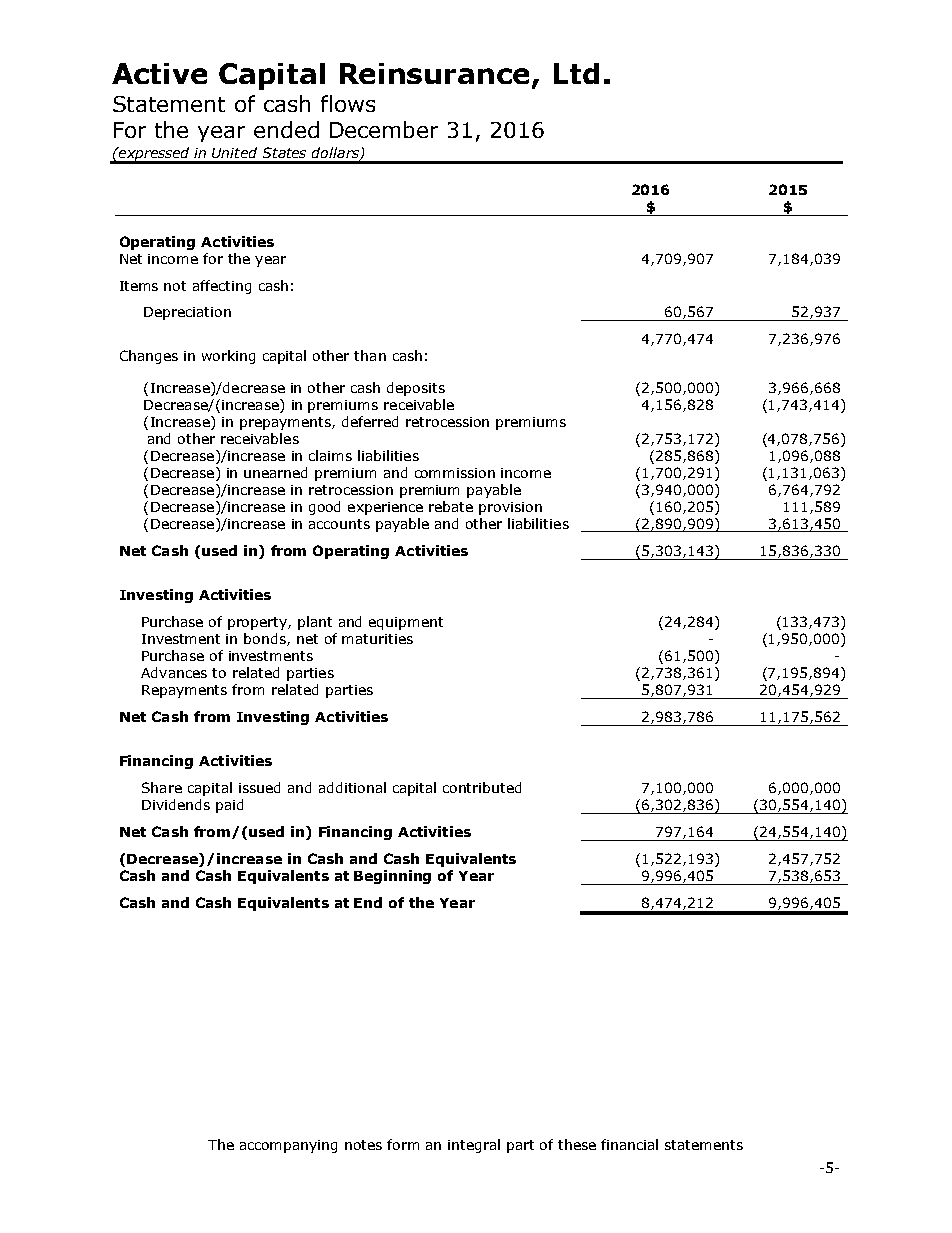 The image size is (952, 1233). Describe the element at coordinates (451, 506) in the screenshot. I see `rebate` at that location.
